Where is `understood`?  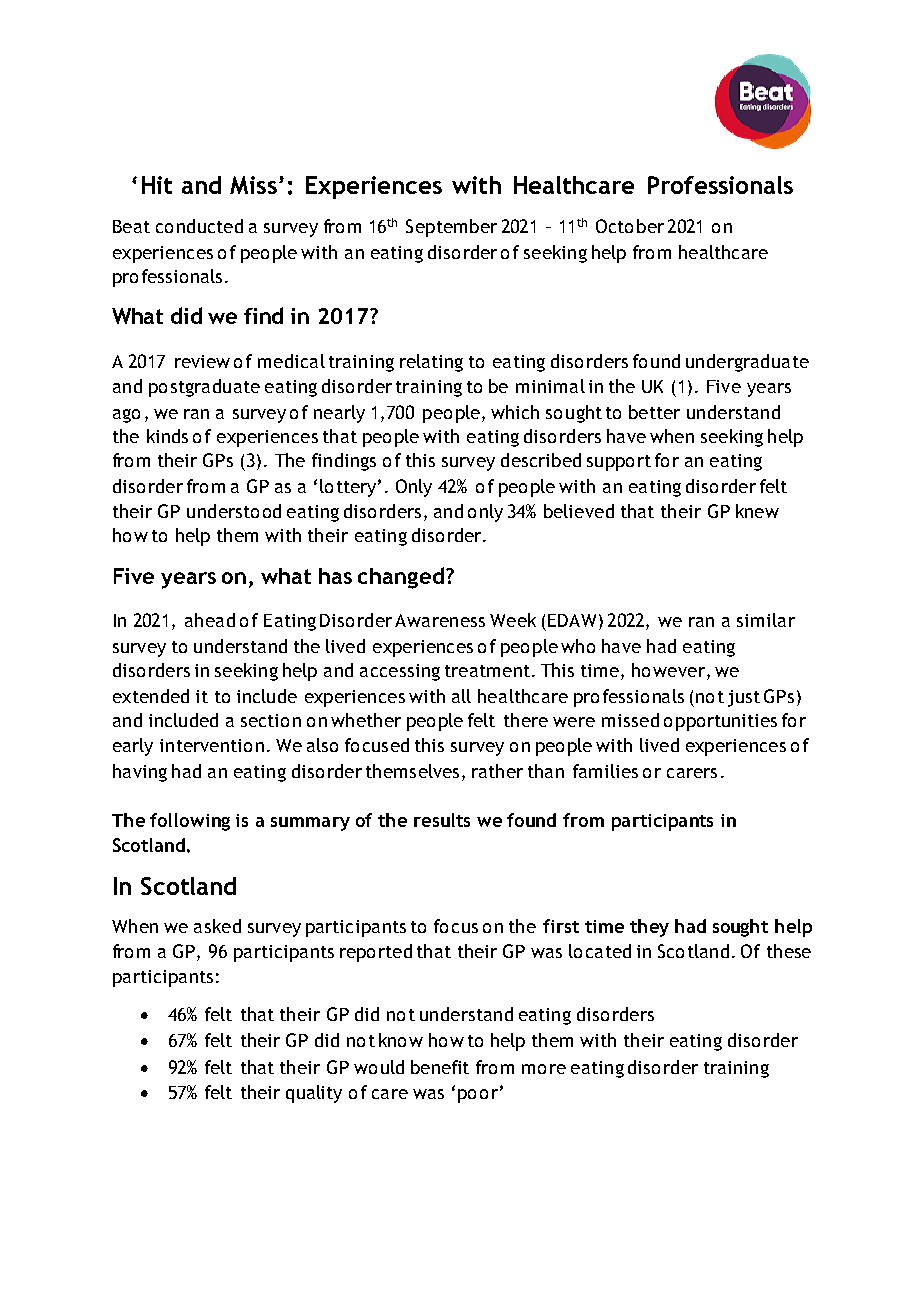
understood is located at coordinates (234, 511).
